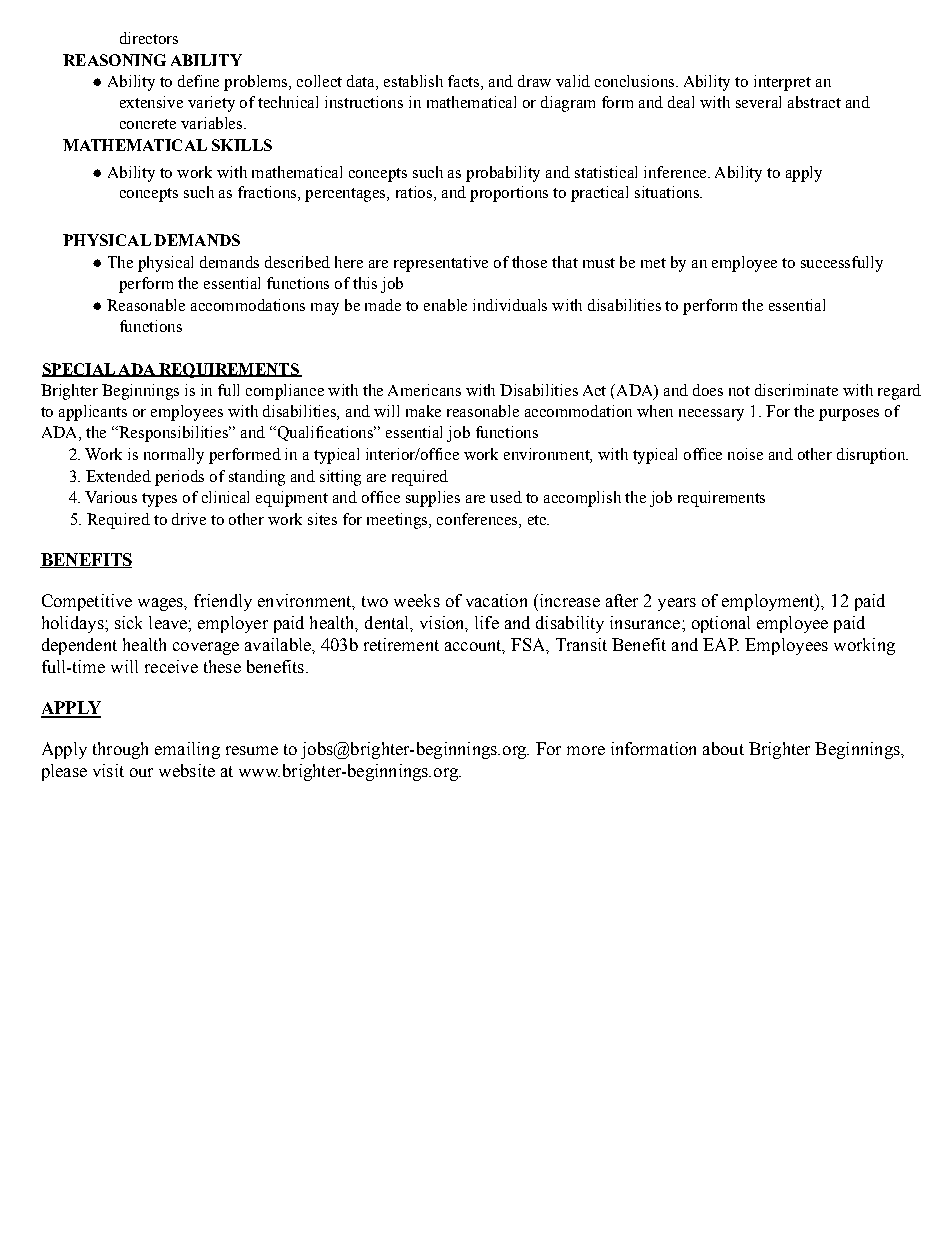 This screenshot has width=952, height=1233. What do you see at coordinates (745, 454) in the screenshot?
I see `noise` at bounding box center [745, 454].
